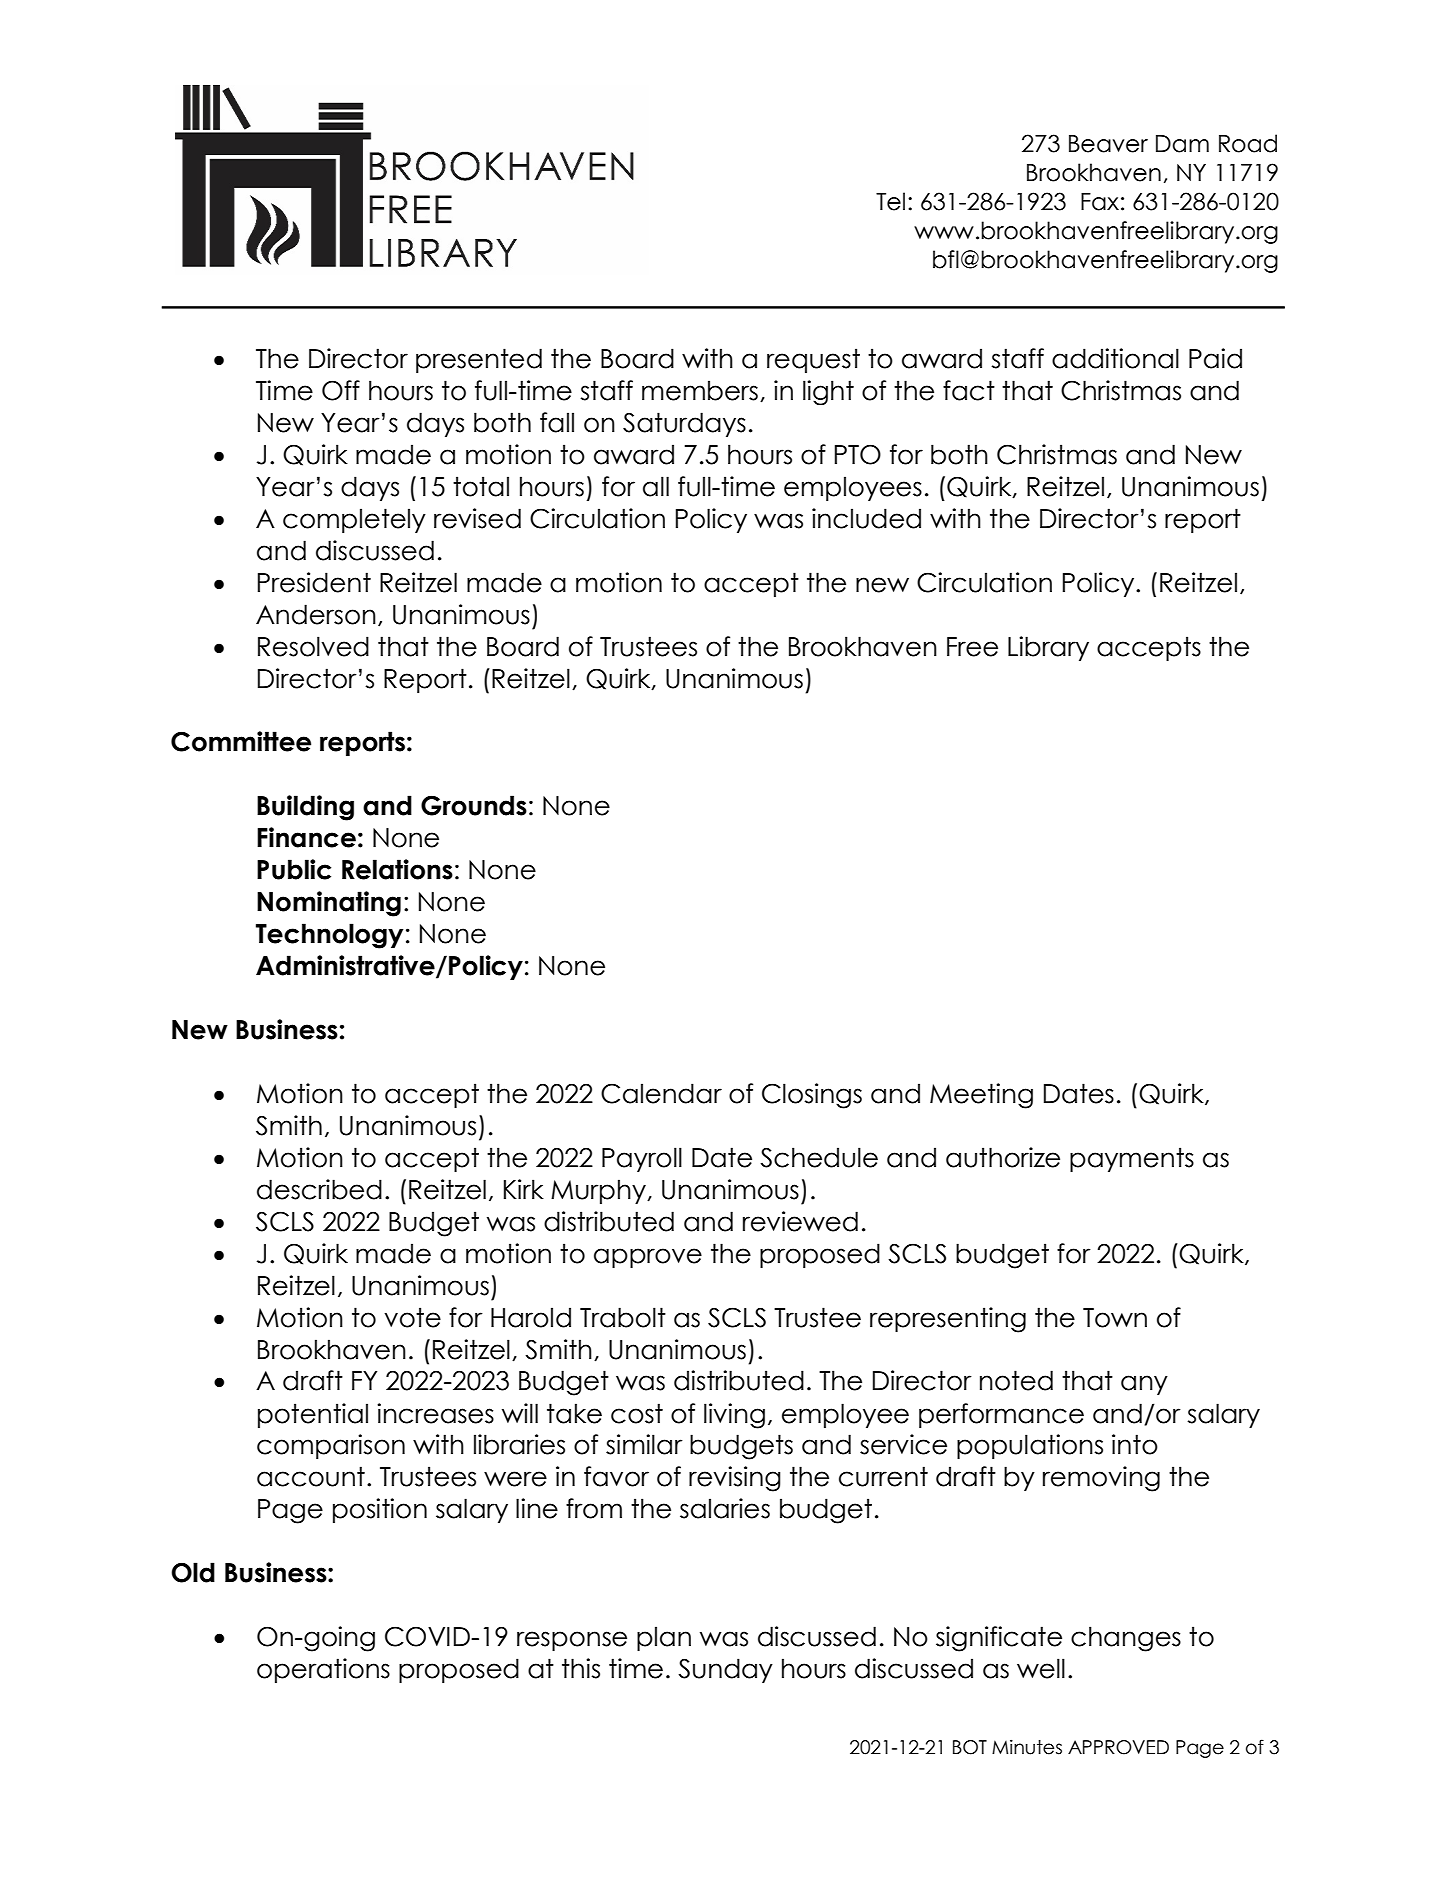 The height and width of the screenshot is (1877, 1450). Describe the element at coordinates (323, 1670) in the screenshot. I see `operations` at that location.
